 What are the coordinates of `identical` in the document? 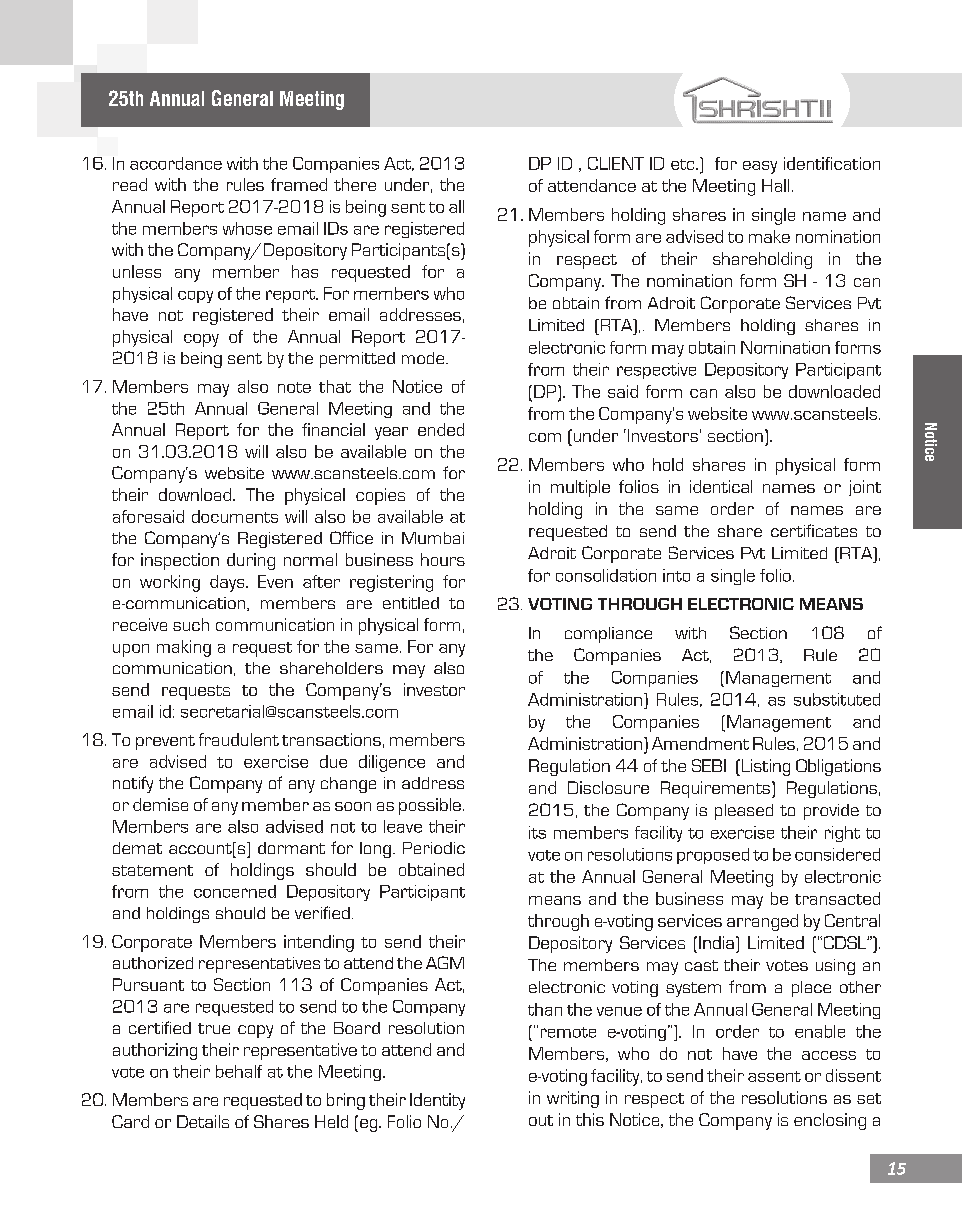 It's located at (721, 486).
